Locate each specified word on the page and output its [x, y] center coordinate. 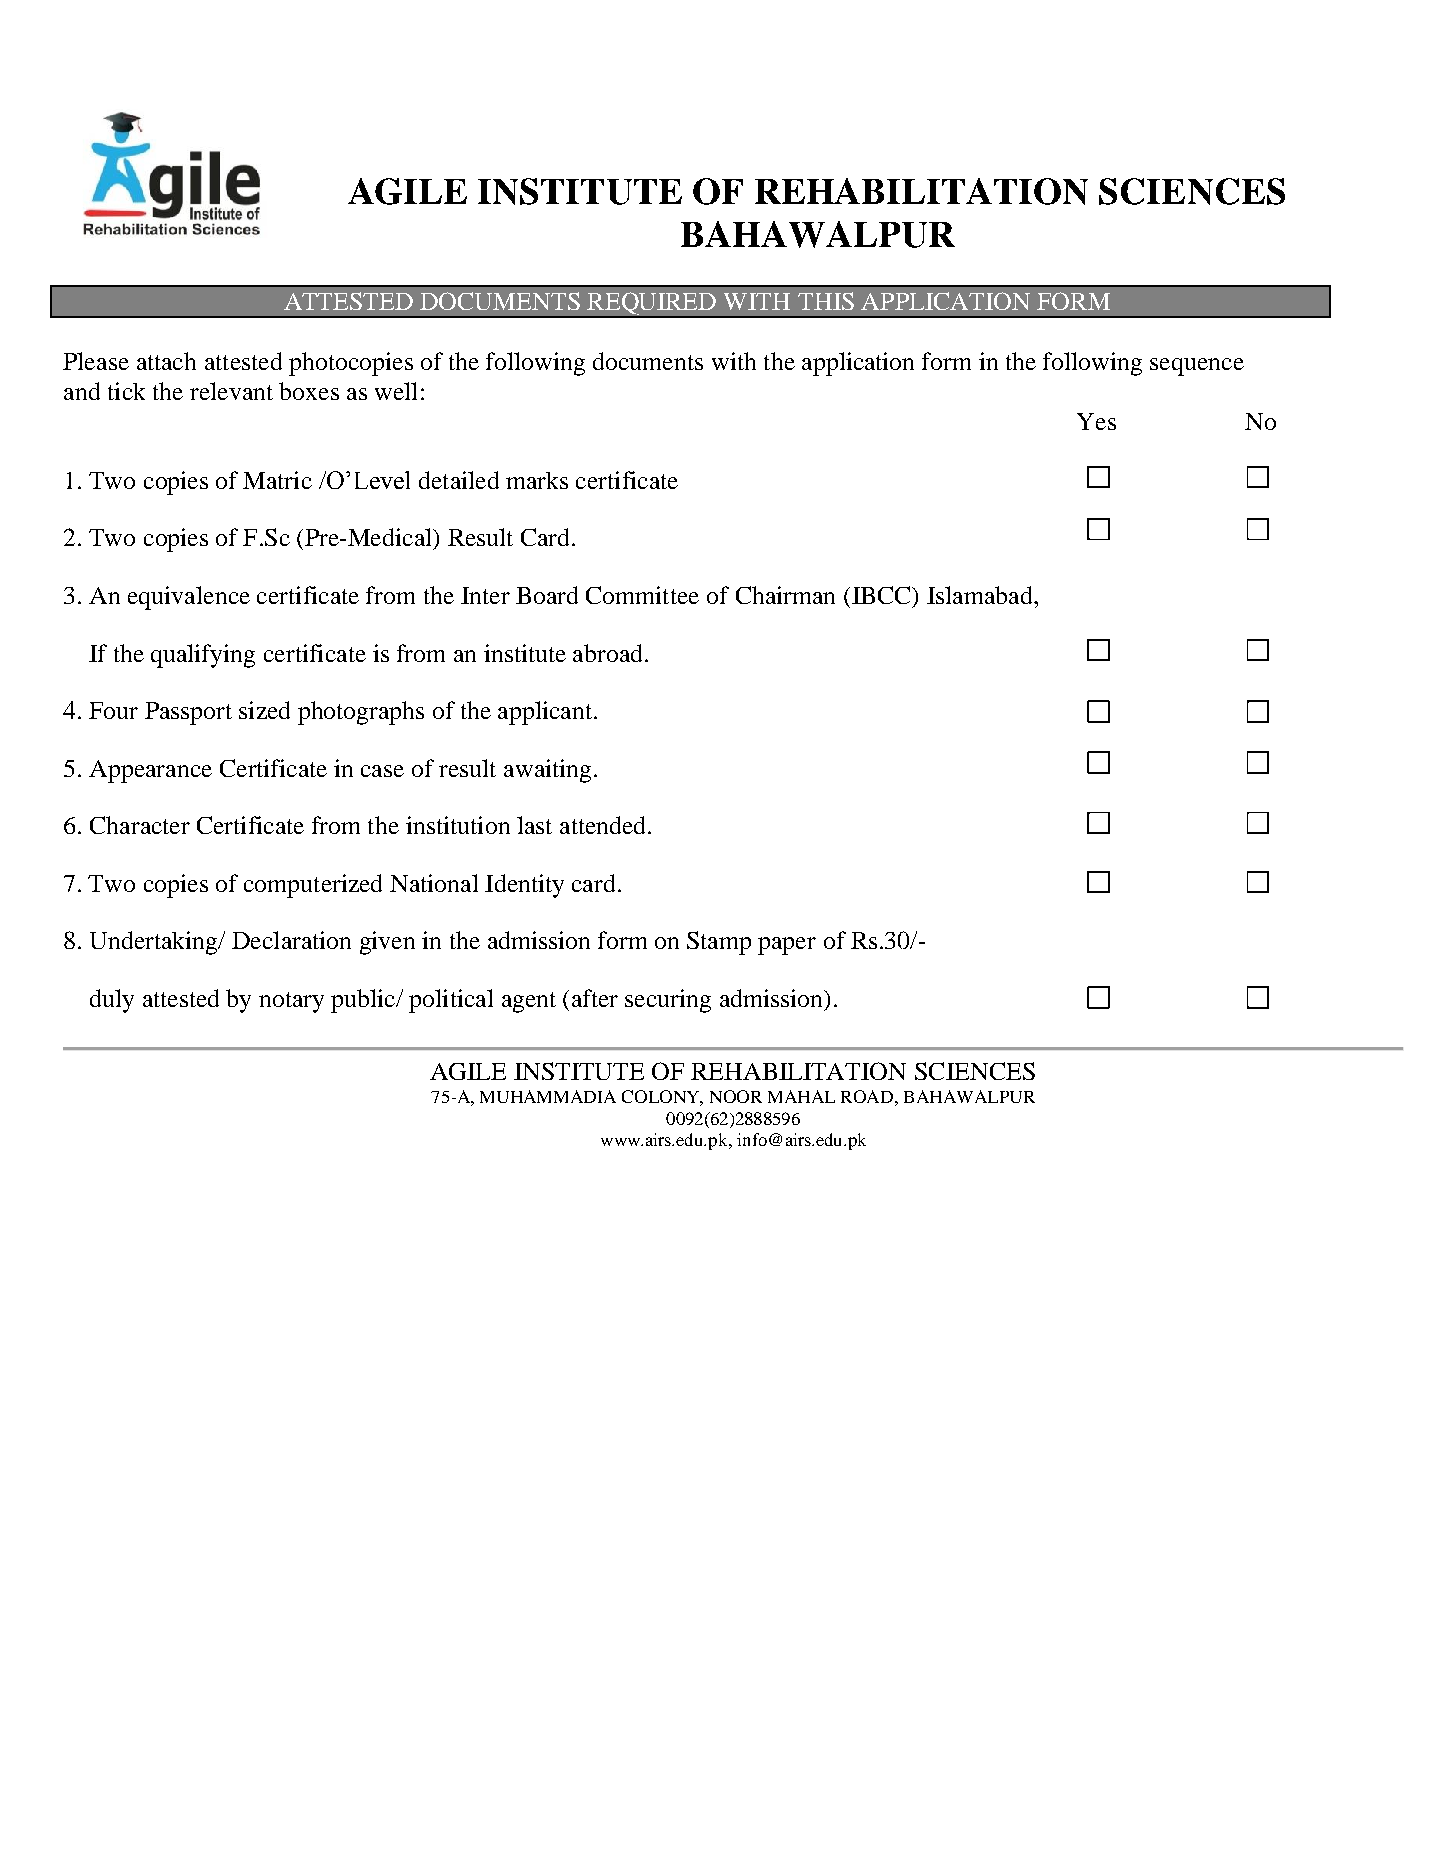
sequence [1197, 367]
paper [787, 946]
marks [537, 480]
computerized [313, 886]
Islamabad [981, 595]
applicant [546, 713]
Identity [524, 886]
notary [291, 1002]
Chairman [785, 595]
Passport [188, 713]
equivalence [189, 598]
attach [166, 361]
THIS [826, 301]
